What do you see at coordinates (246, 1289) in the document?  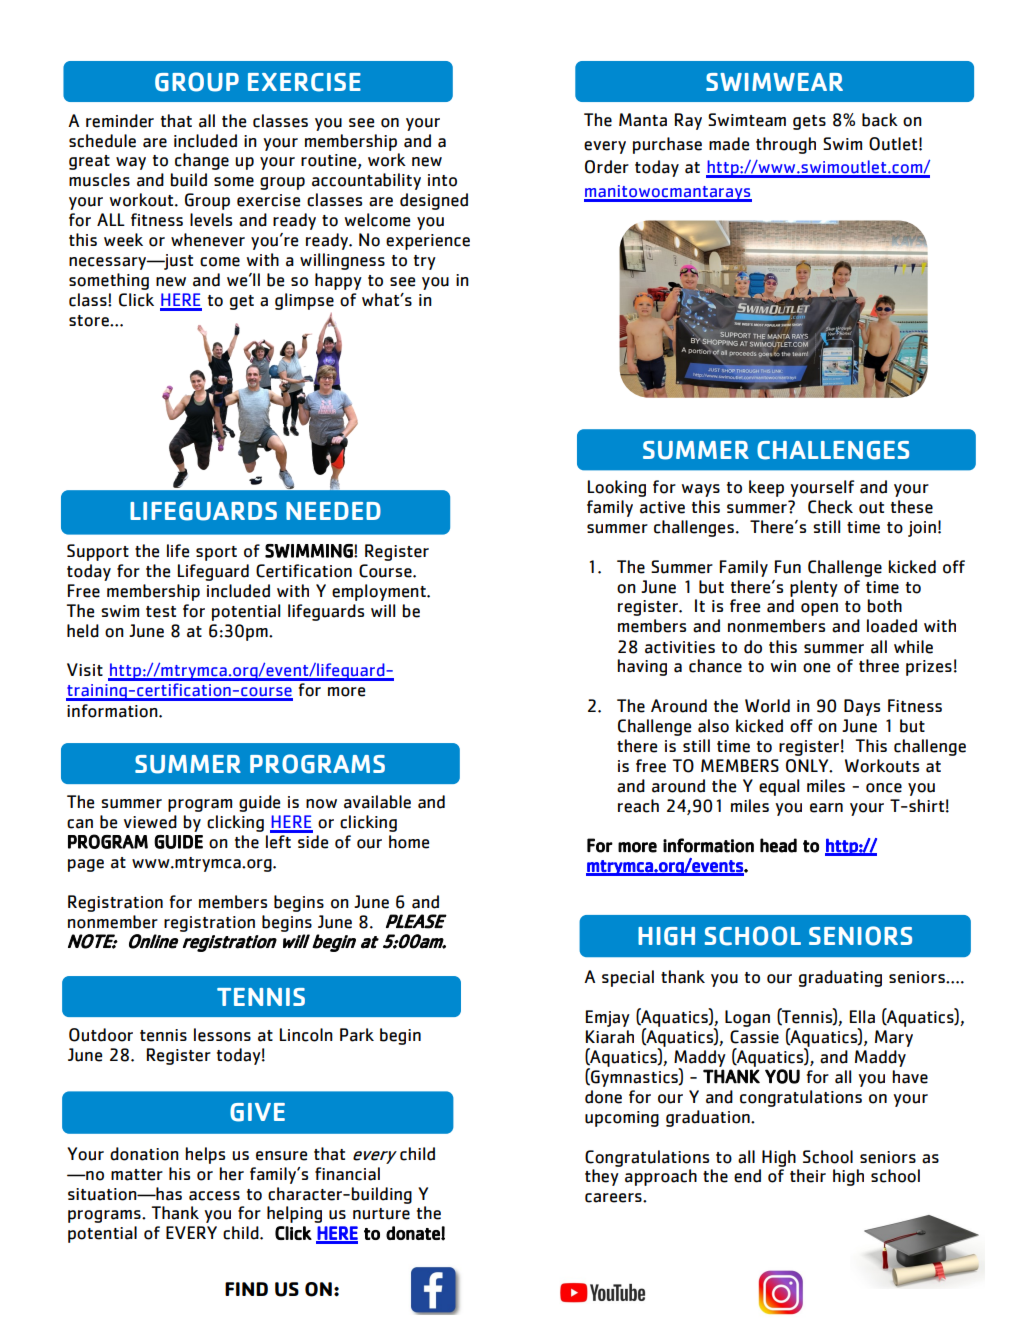 I see `FIND` at bounding box center [246, 1289].
